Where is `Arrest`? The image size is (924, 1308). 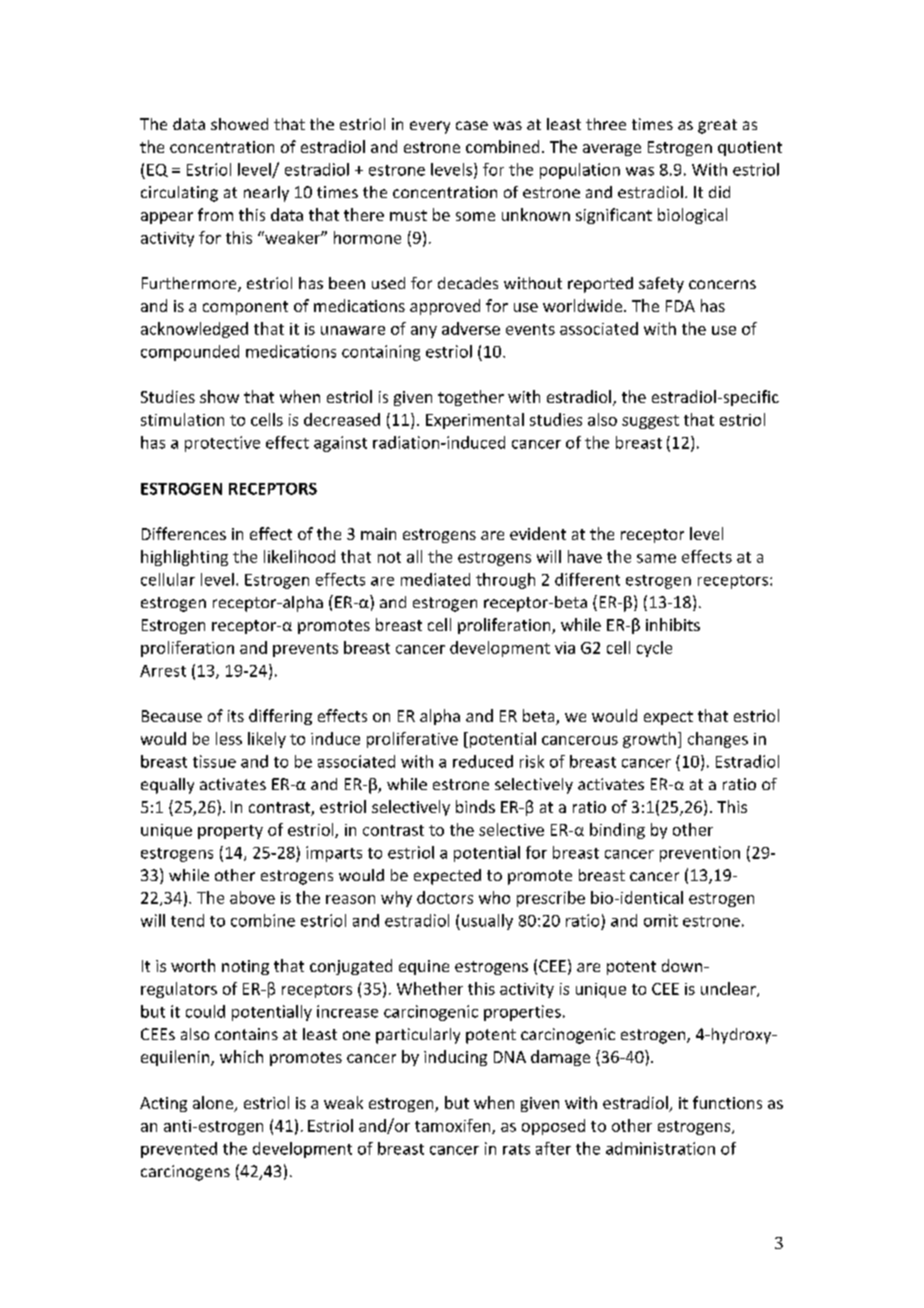 Arrest is located at coordinates (163, 671).
